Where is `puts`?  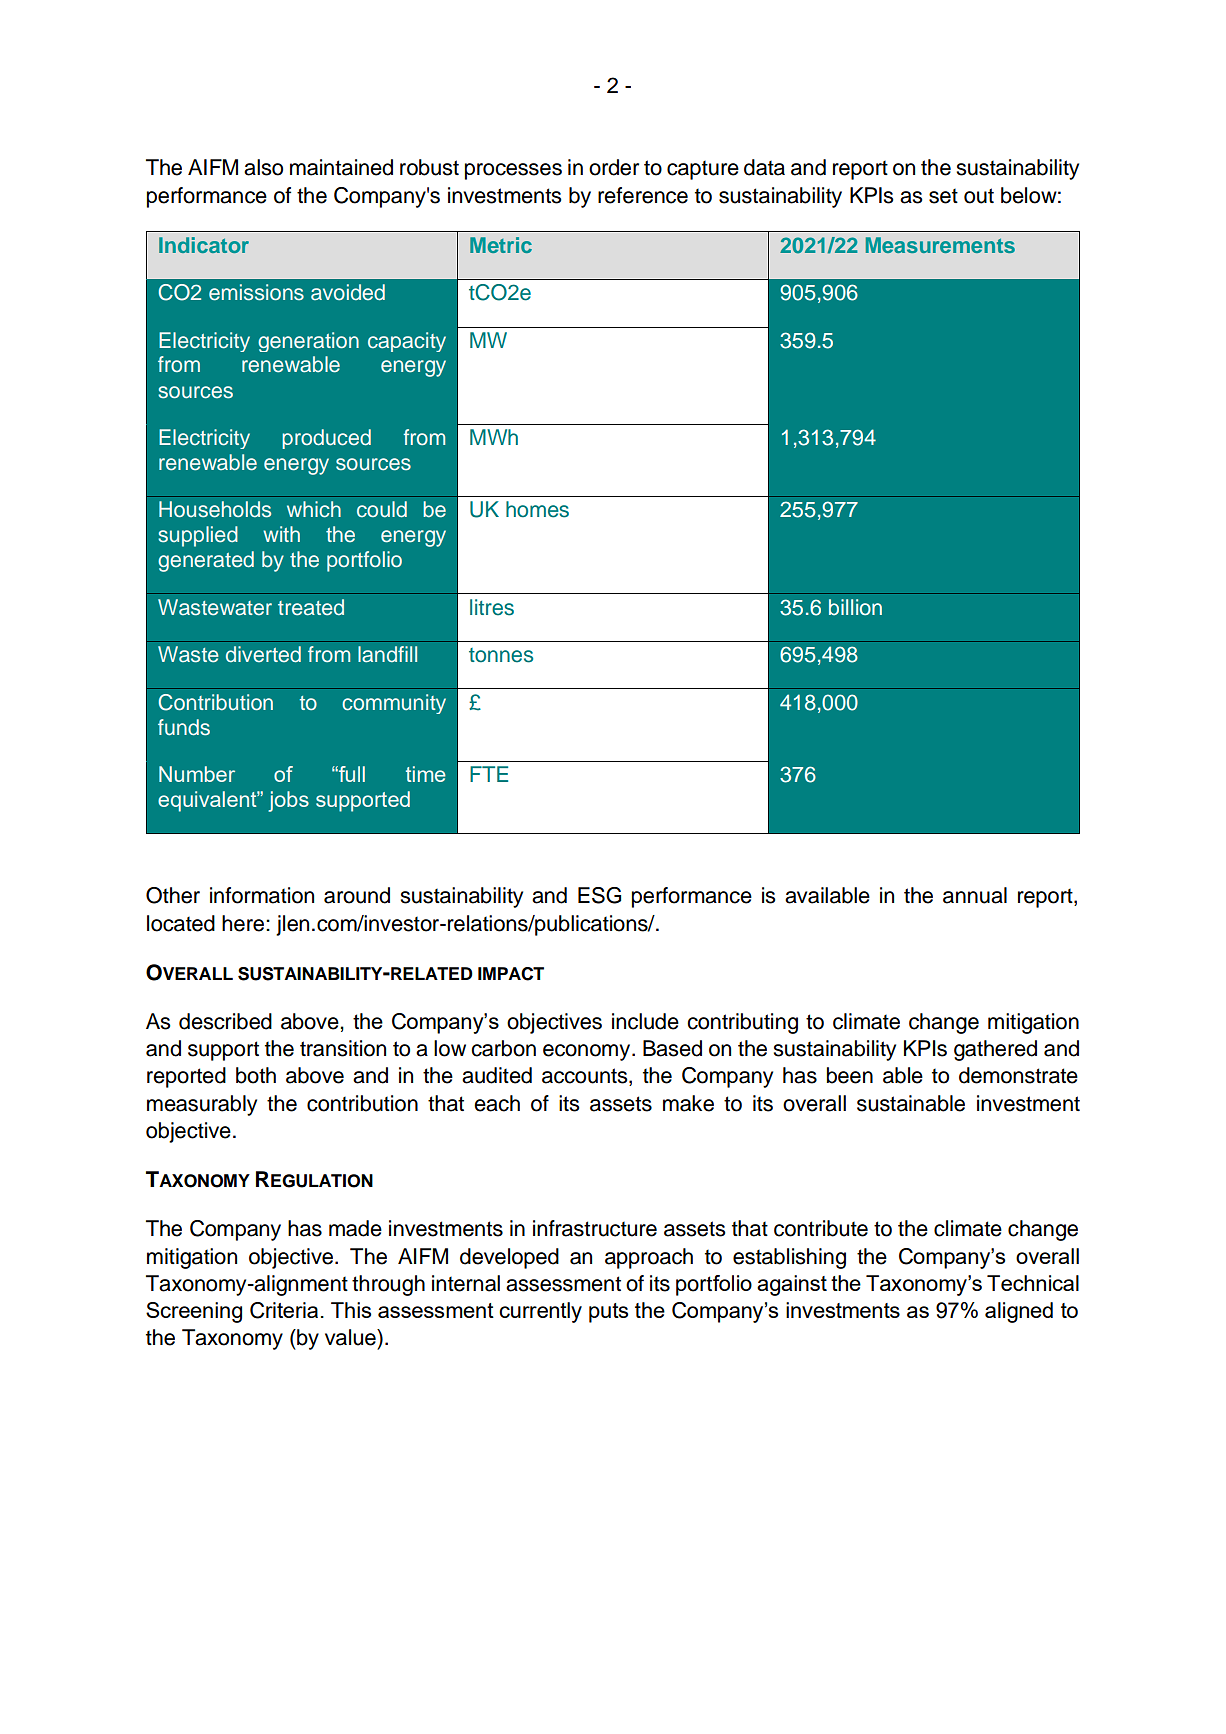
puts is located at coordinates (608, 1313).
